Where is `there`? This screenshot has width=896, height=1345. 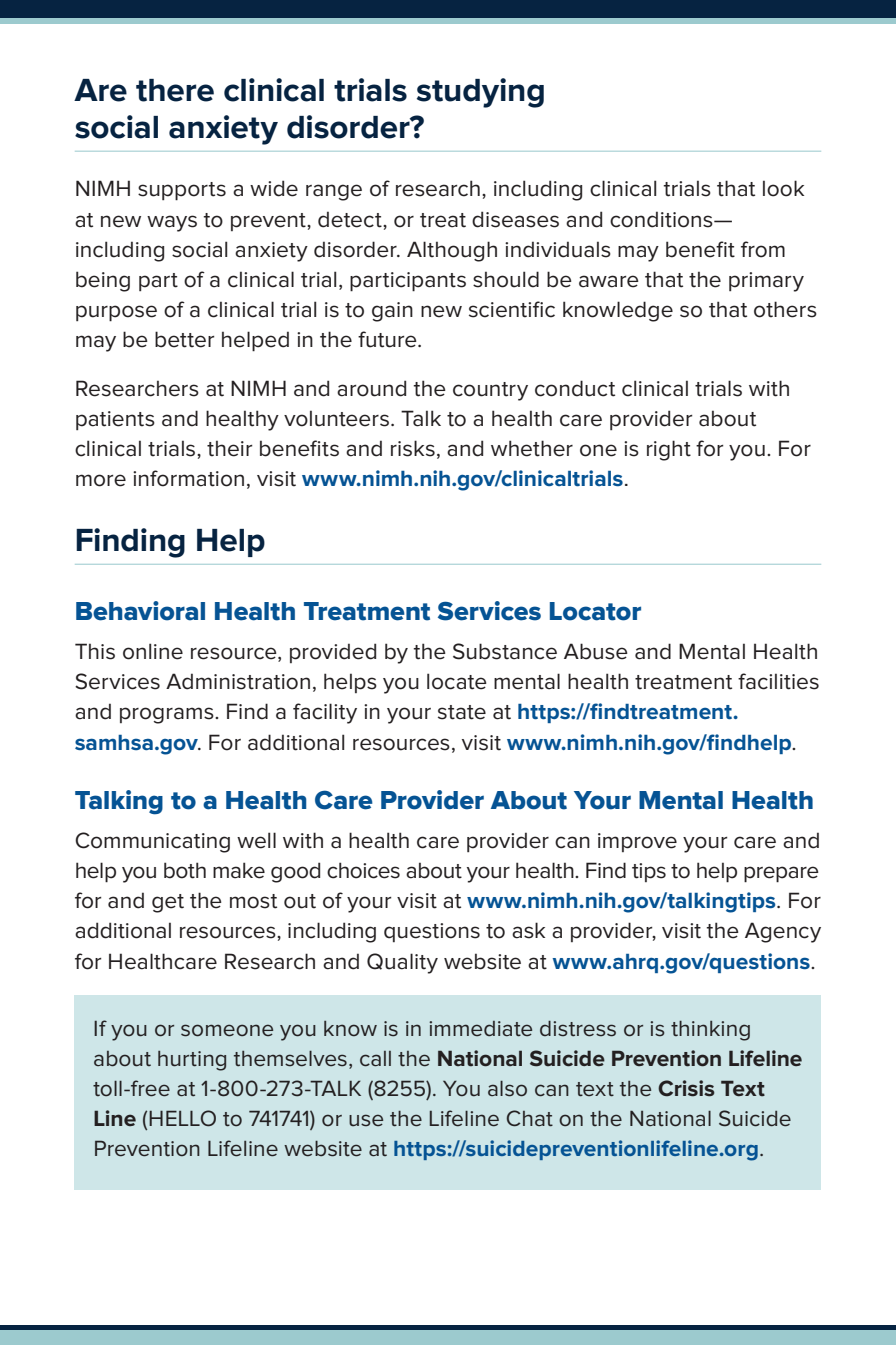
there is located at coordinates (175, 90).
